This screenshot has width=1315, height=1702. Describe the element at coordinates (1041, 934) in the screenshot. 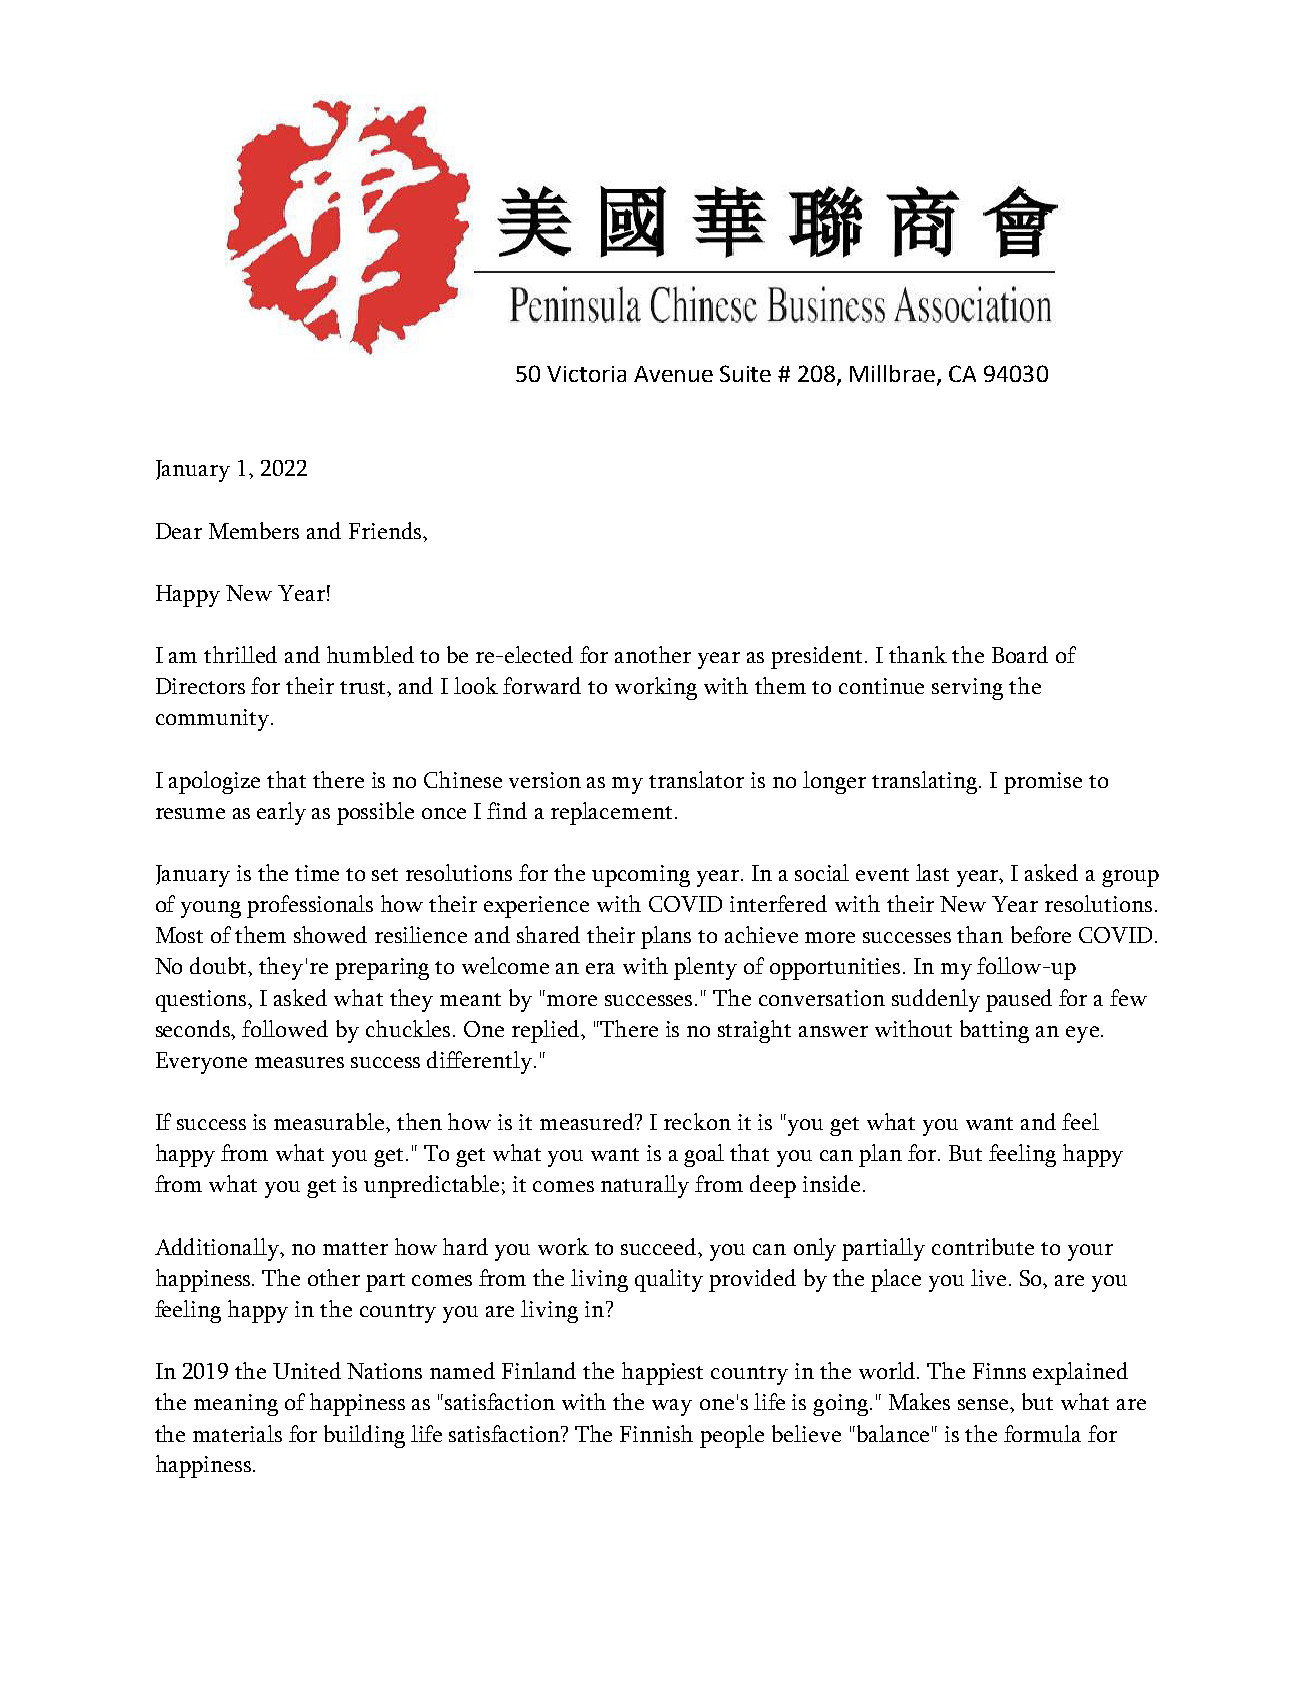

I see `before` at that location.
